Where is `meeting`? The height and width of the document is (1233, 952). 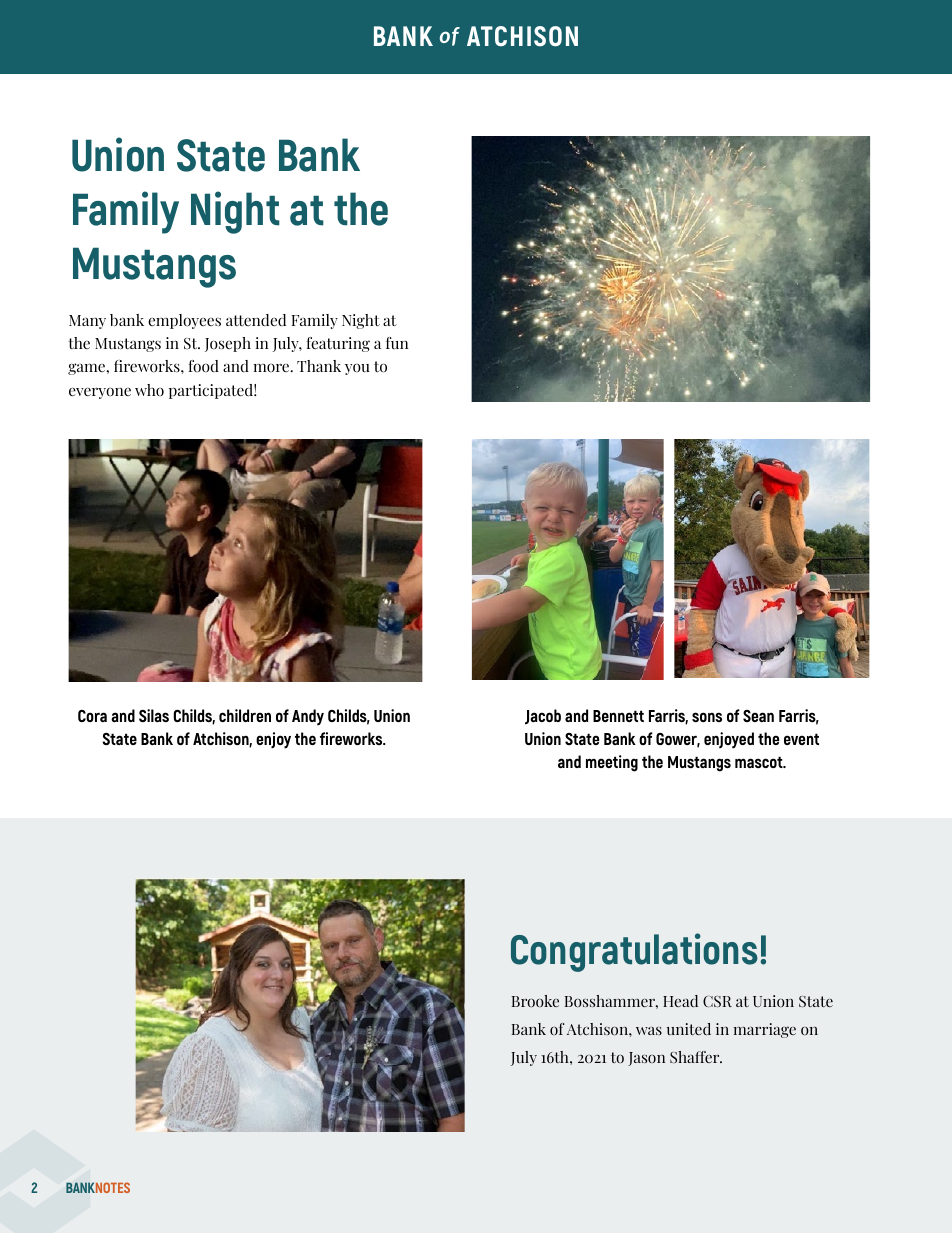 meeting is located at coordinates (612, 763).
